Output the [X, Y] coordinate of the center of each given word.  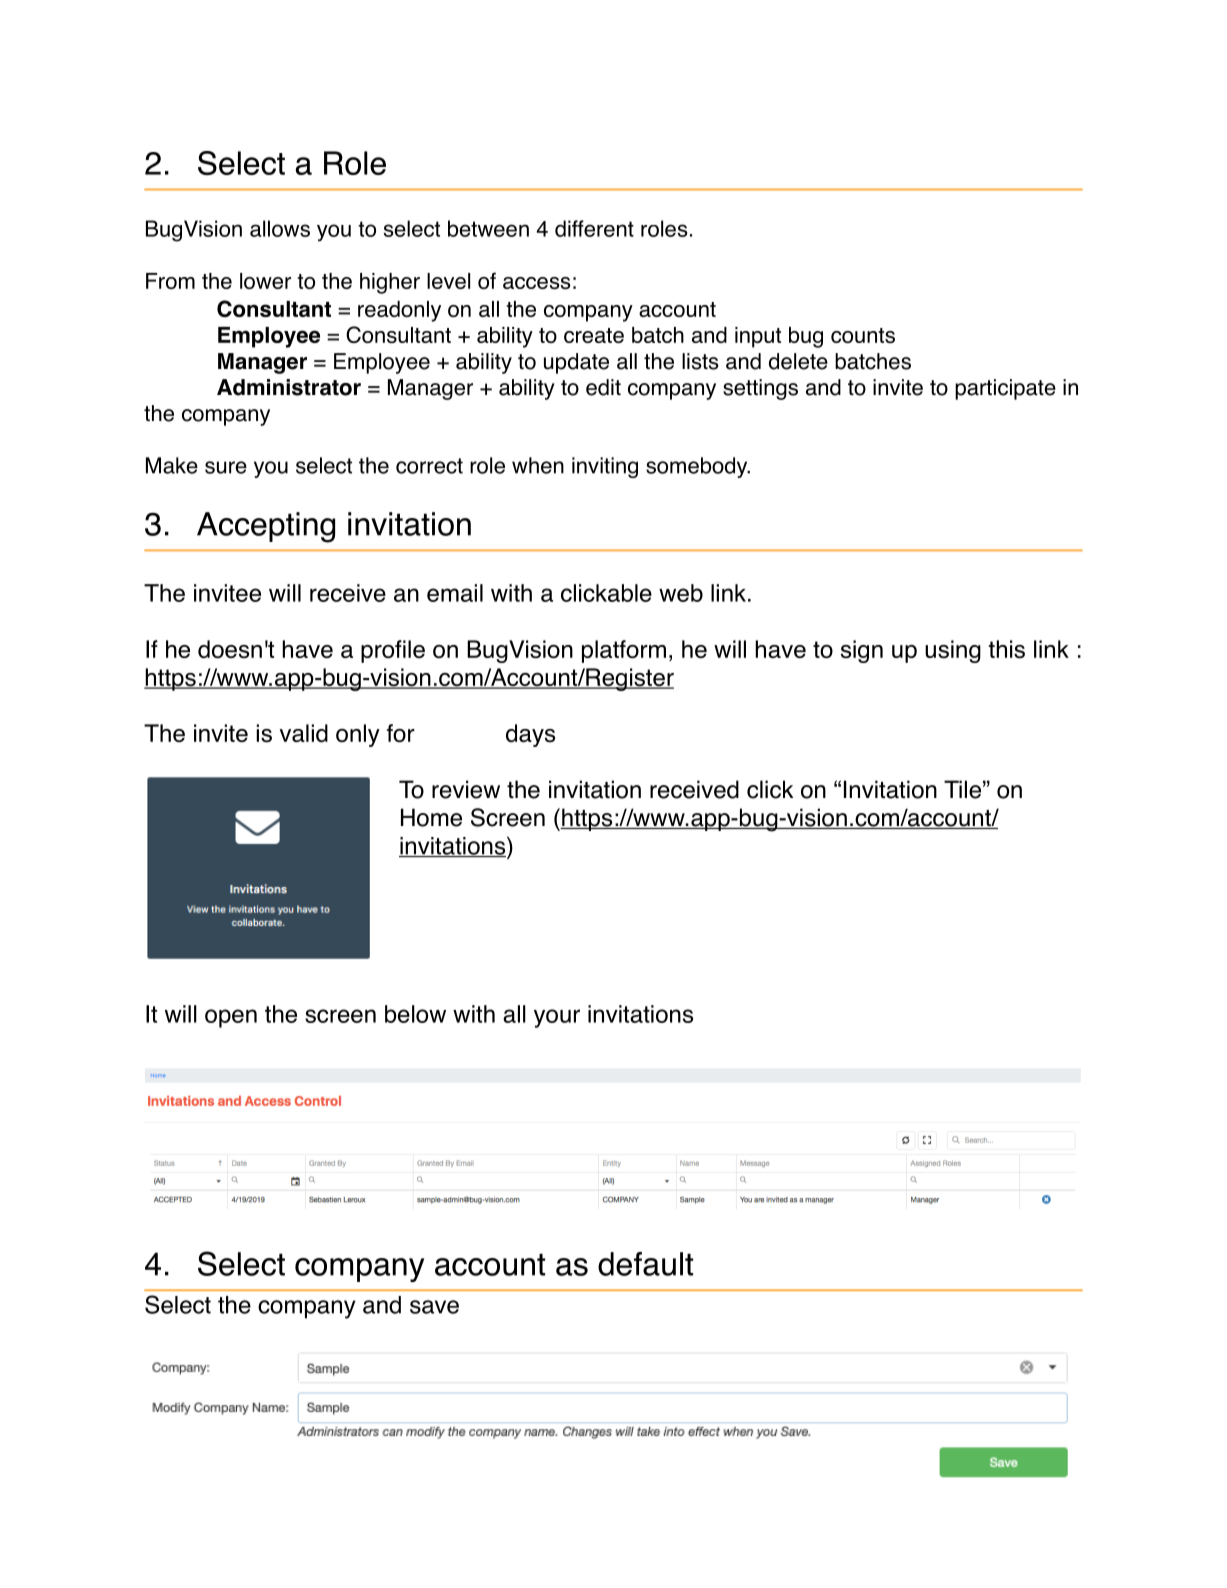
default [645, 1264]
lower [265, 281]
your [557, 1018]
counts [863, 335]
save [434, 1307]
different [594, 228]
